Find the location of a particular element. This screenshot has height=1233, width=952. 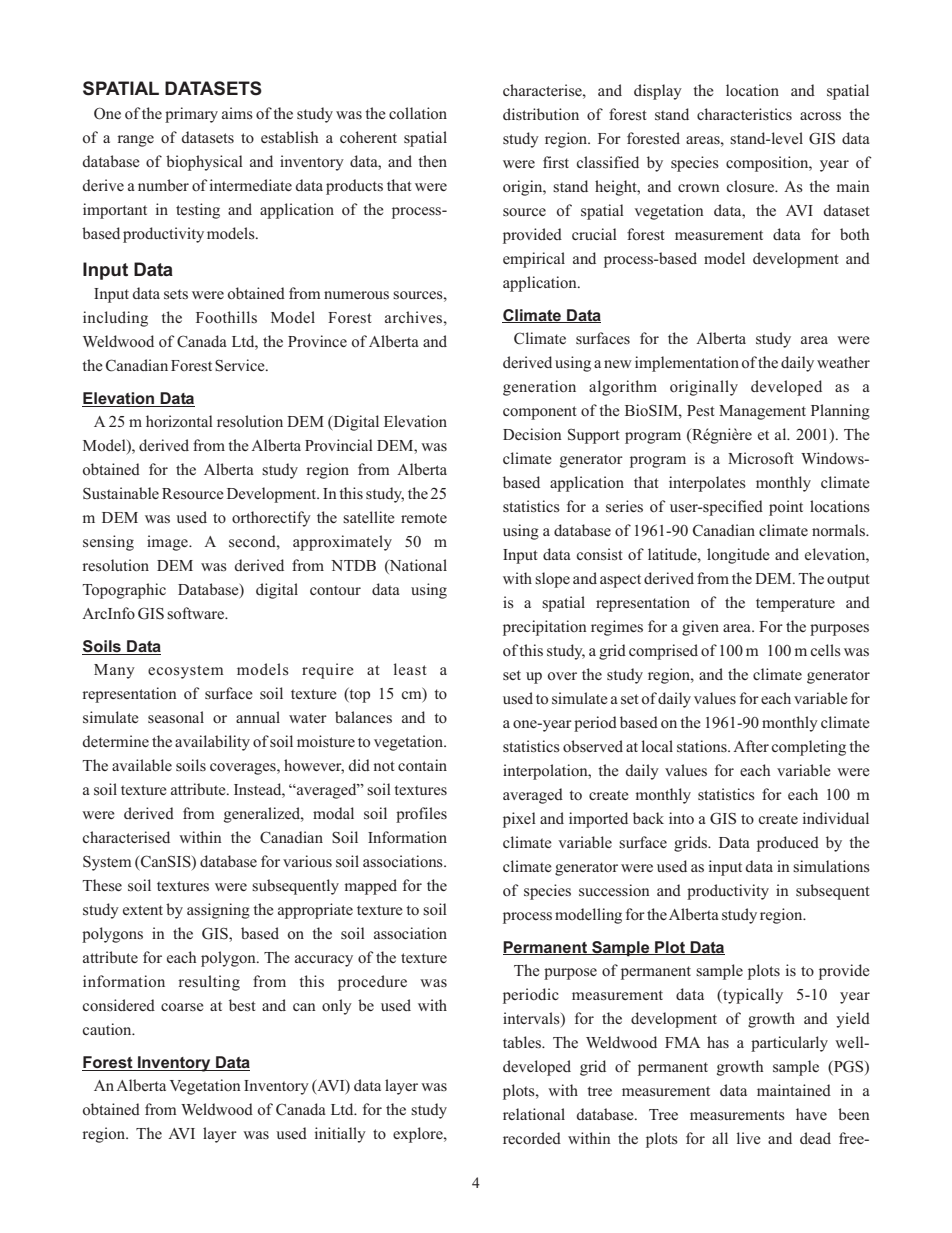

primary is located at coordinates (191, 115).
